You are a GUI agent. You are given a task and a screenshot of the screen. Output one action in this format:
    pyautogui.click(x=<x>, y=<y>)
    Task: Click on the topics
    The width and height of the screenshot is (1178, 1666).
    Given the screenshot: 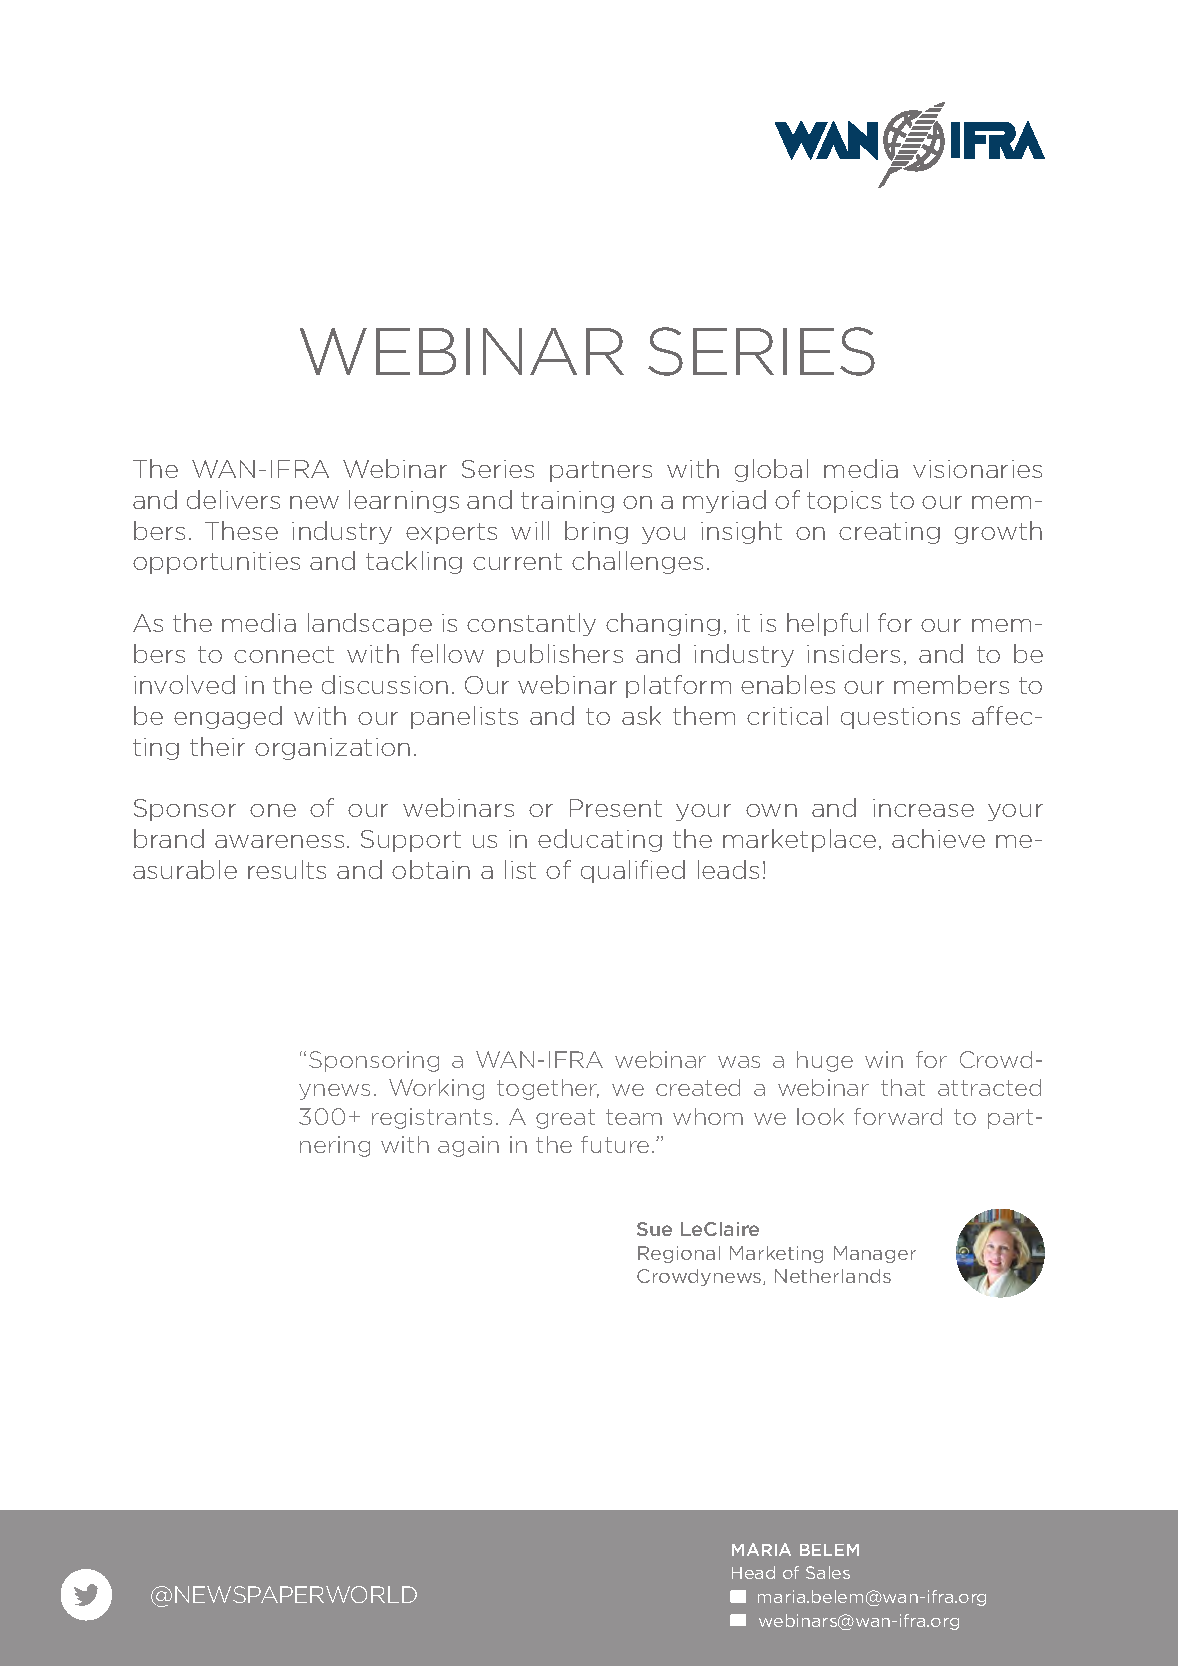 What is the action you would take?
    pyautogui.click(x=844, y=502)
